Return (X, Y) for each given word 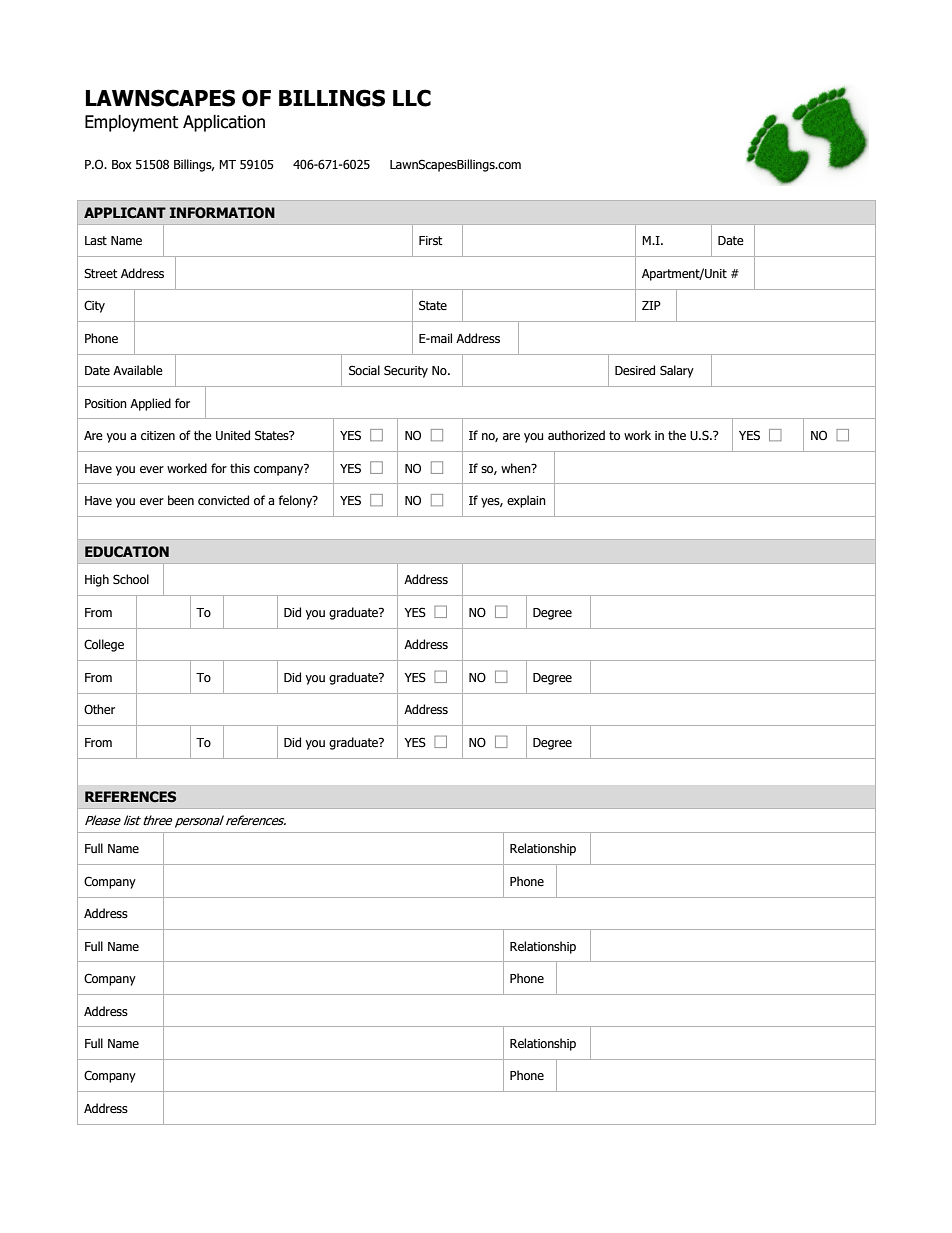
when (517, 468)
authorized (576, 435)
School (131, 579)
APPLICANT (125, 213)
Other (99, 709)
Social (364, 370)
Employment (131, 123)
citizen (158, 435)
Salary (677, 371)
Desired (635, 370)
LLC (412, 98)
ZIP (651, 305)
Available (138, 370)
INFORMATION (222, 212)
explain (526, 501)
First (431, 240)
